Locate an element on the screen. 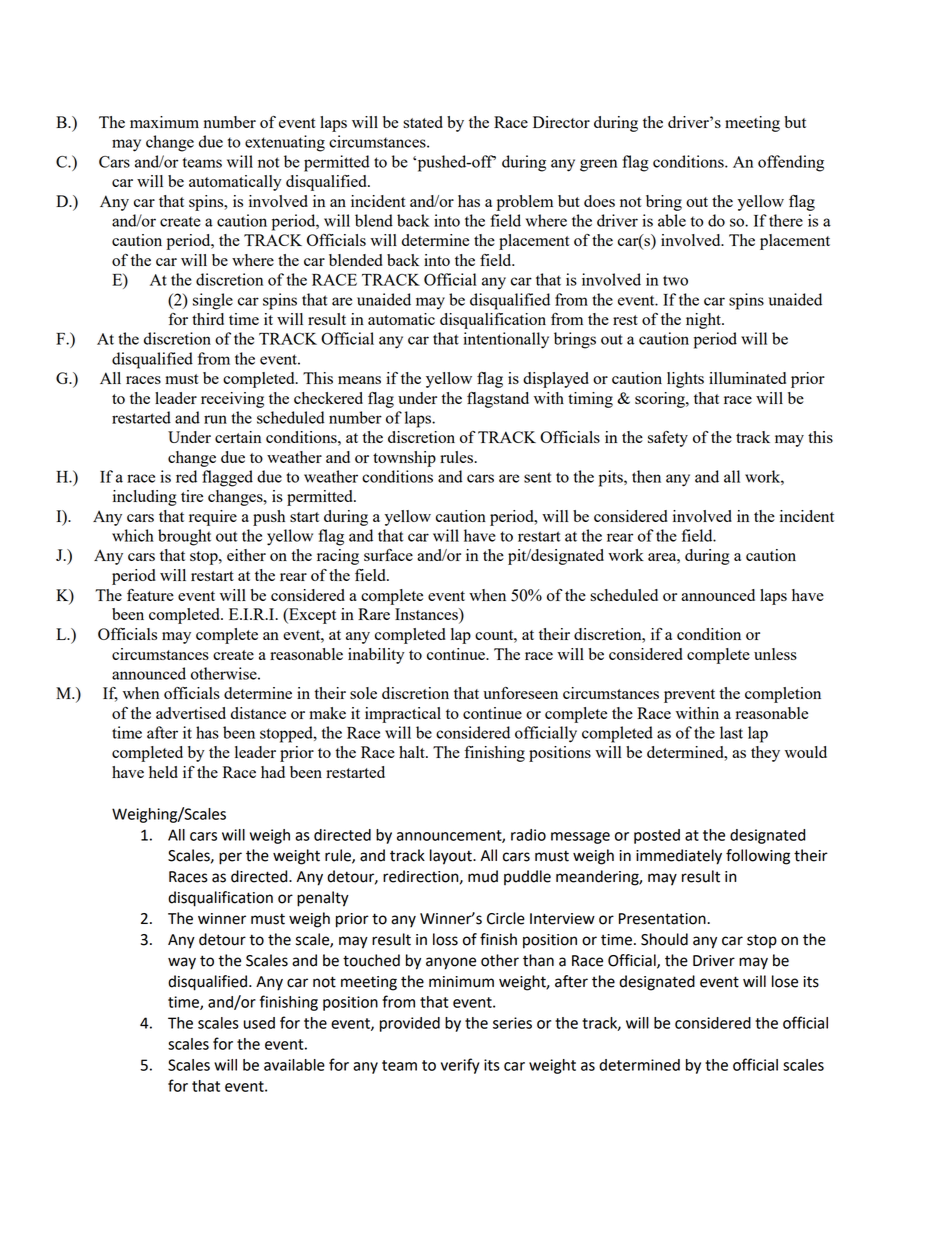  Instances is located at coordinates (427, 615).
